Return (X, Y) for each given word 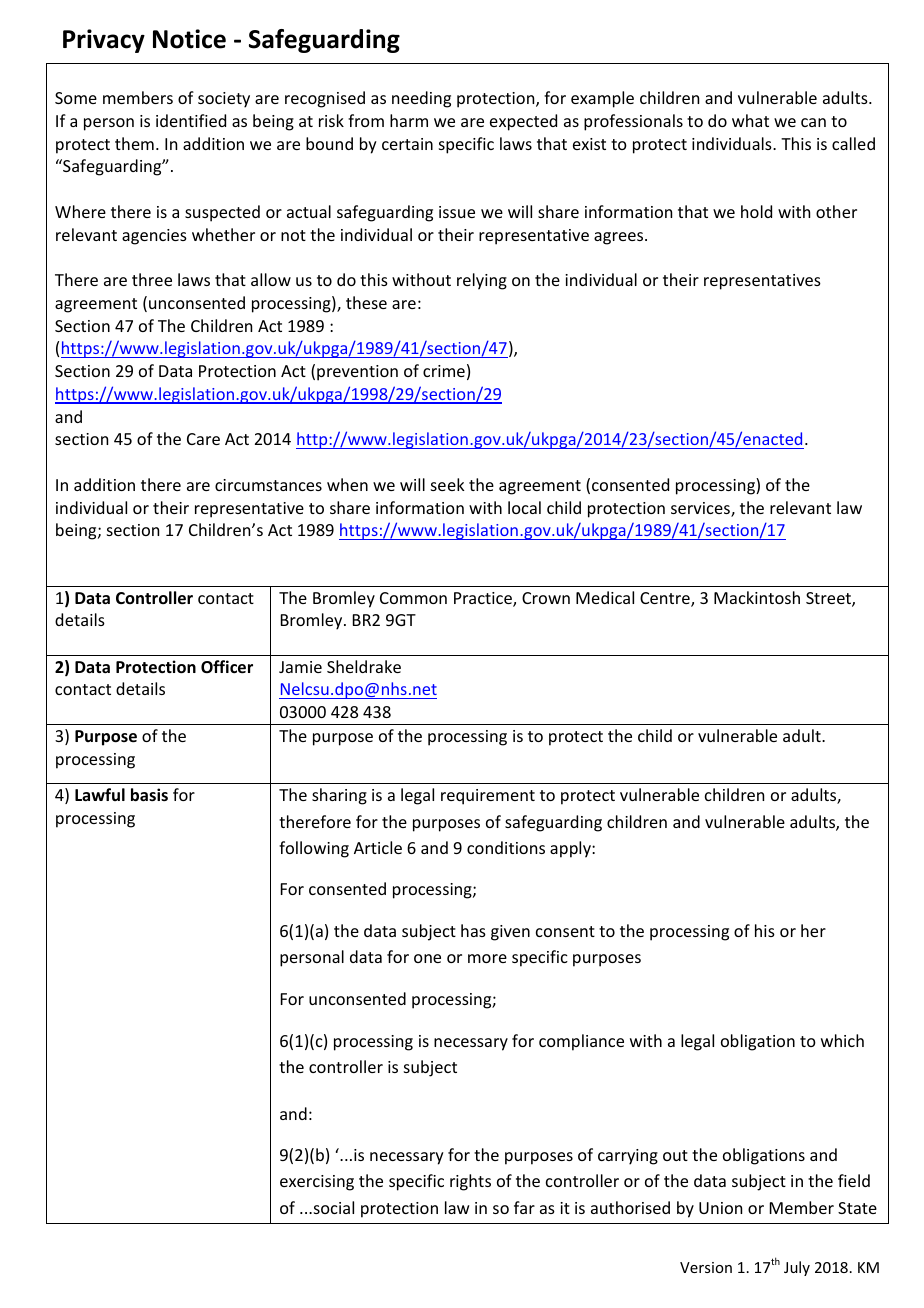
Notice (189, 39)
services (701, 509)
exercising (317, 1183)
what (750, 120)
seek (448, 484)
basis (149, 795)
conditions (506, 847)
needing (421, 99)
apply (571, 849)
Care (203, 439)
